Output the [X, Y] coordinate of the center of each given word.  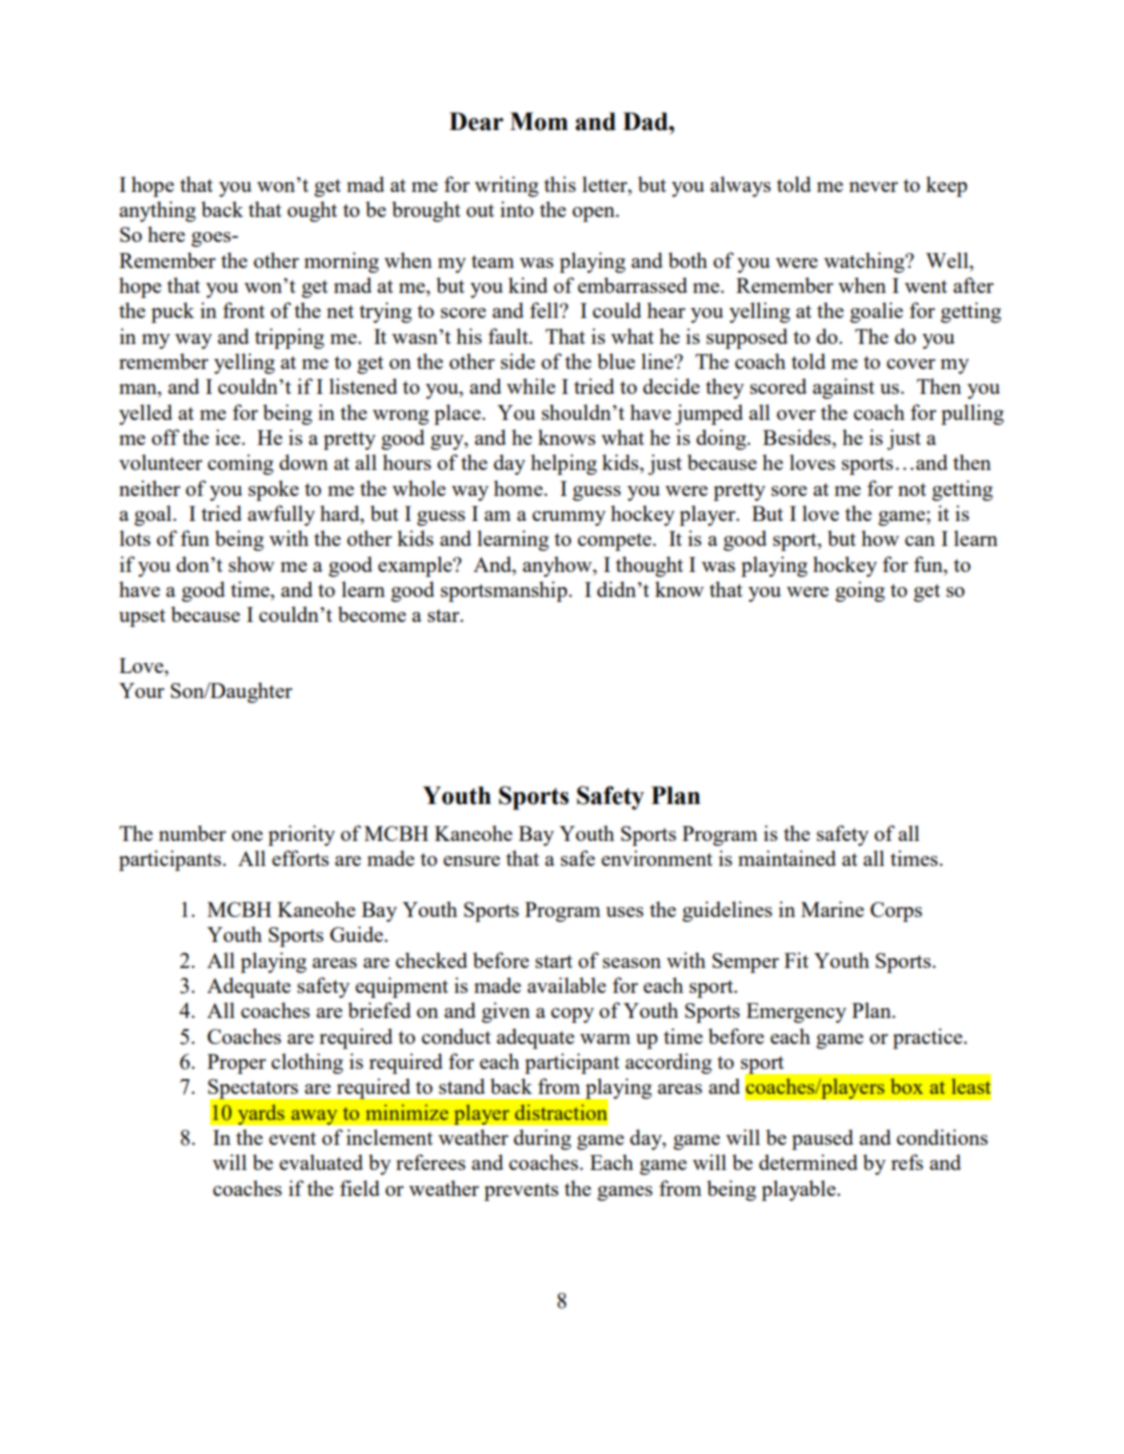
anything [157, 211]
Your [141, 690]
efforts [300, 858]
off [166, 437]
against [844, 388]
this [560, 184]
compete [616, 542]
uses [625, 912]
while [531, 386]
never [873, 187]
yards [261, 1114]
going [860, 591]
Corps [896, 912]
